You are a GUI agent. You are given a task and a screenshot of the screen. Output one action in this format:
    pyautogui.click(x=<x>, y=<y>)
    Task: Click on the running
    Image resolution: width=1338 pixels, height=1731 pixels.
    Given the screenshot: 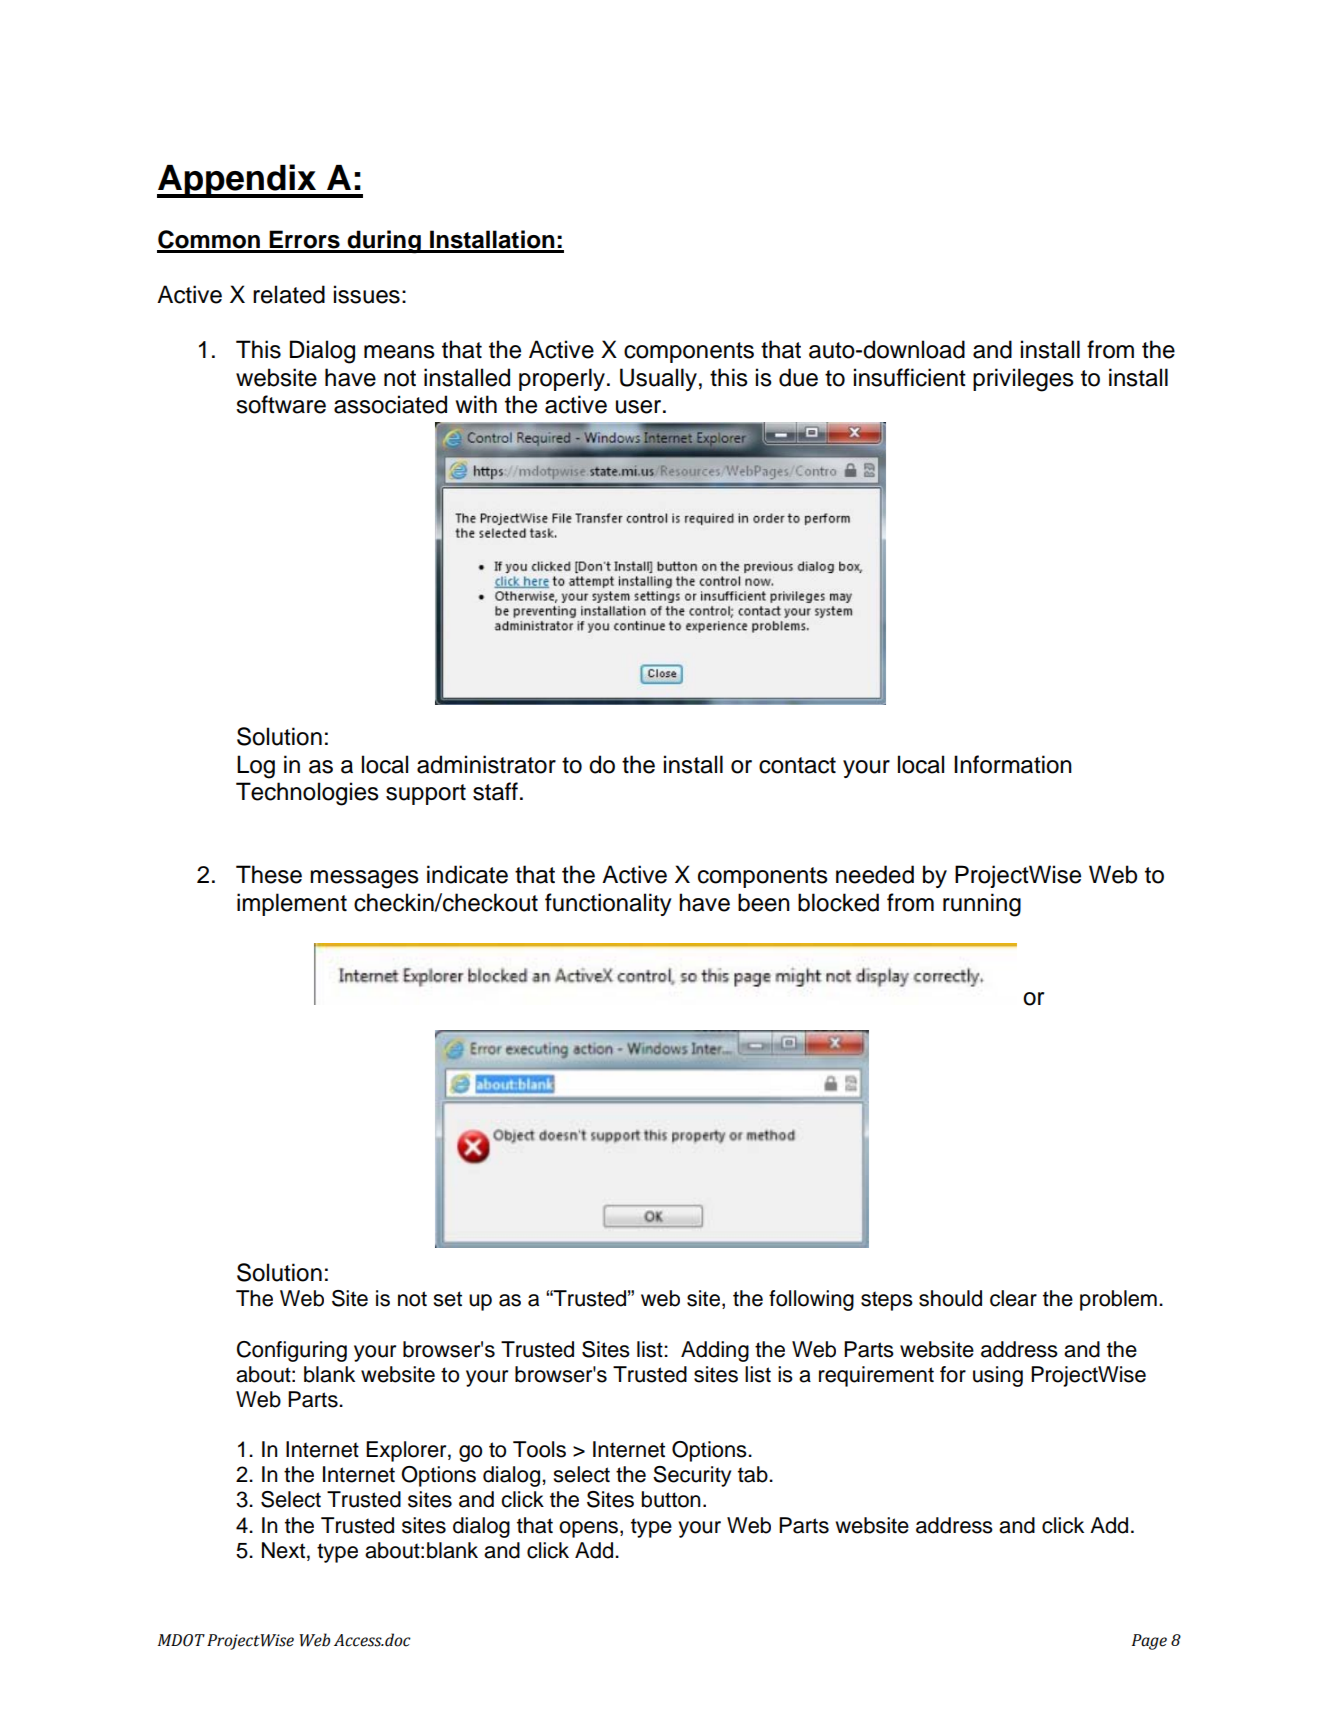 What is the action you would take?
    pyautogui.click(x=982, y=905)
